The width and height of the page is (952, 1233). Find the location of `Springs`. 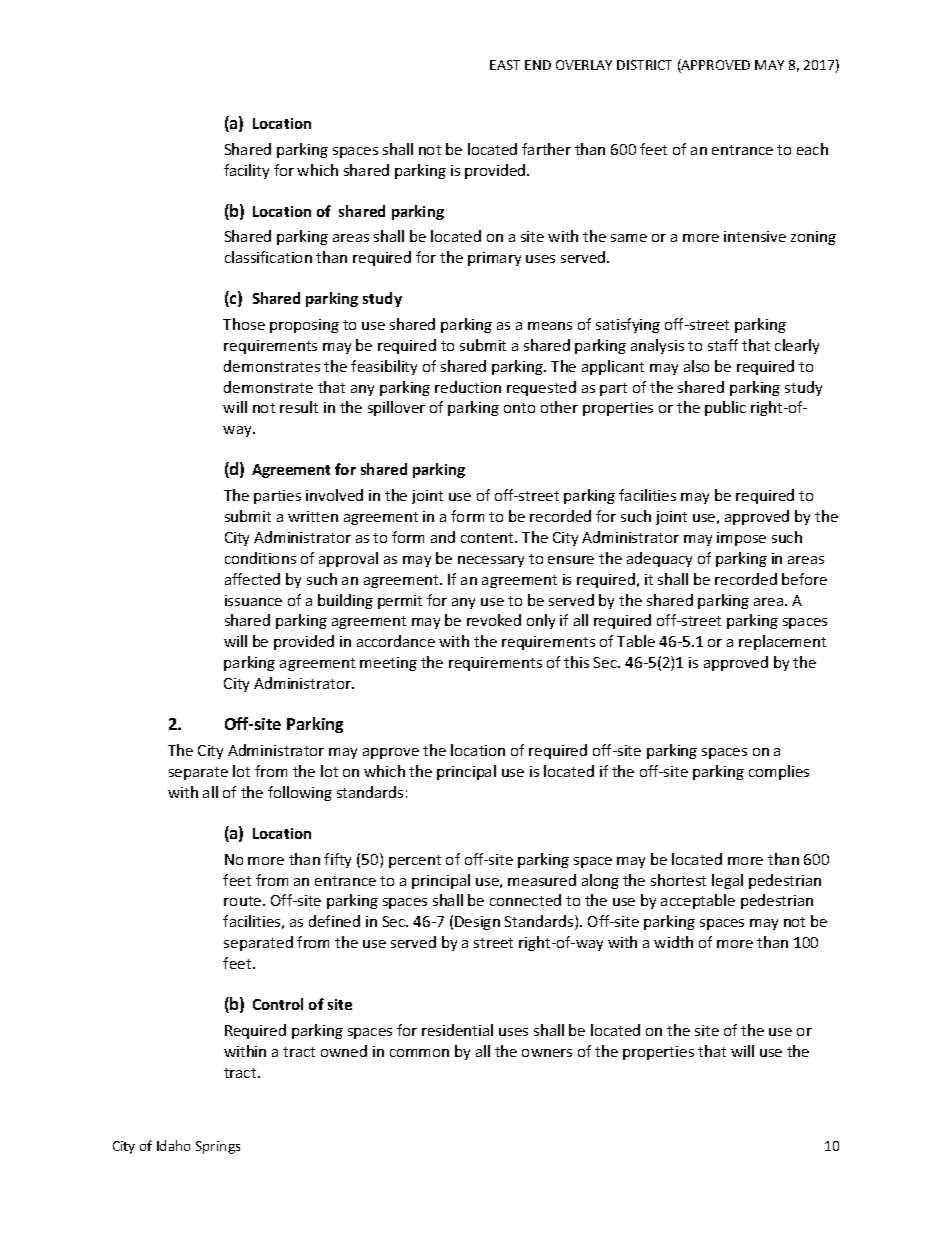

Springs is located at coordinates (218, 1147).
